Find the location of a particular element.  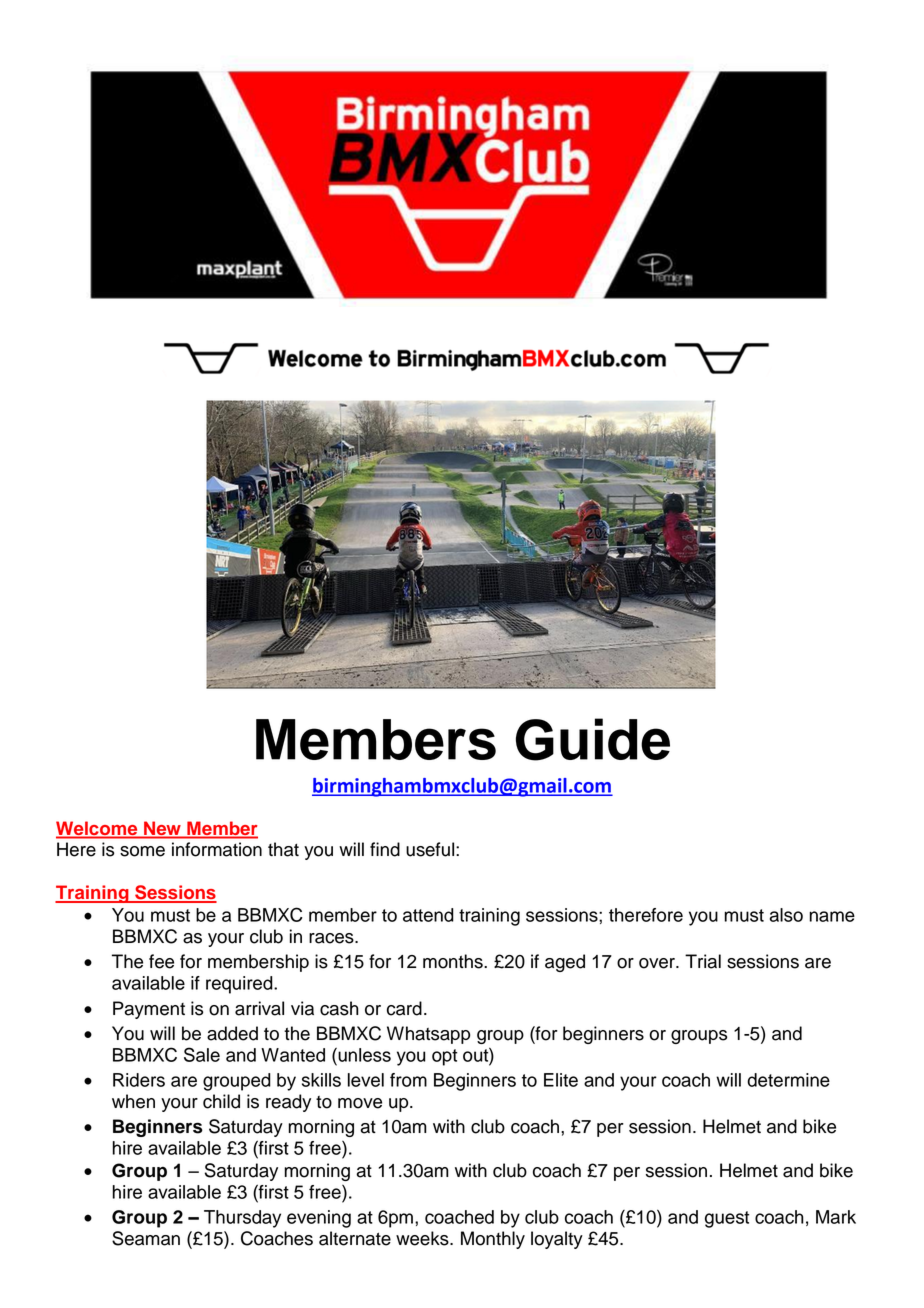

Guide is located at coordinates (593, 739).
